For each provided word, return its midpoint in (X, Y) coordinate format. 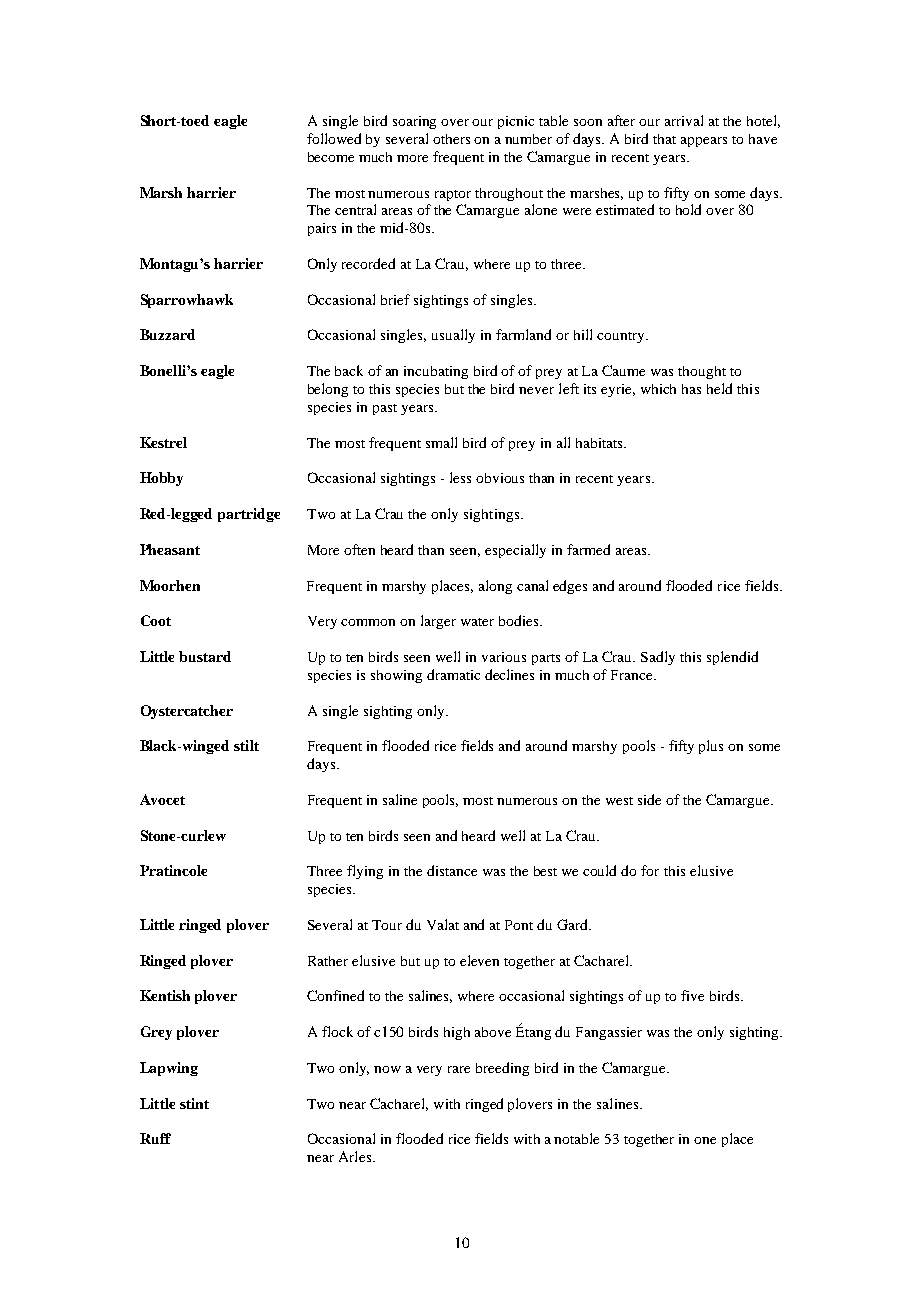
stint (194, 1103)
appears (704, 142)
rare (459, 1069)
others (451, 139)
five (692, 995)
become (331, 157)
